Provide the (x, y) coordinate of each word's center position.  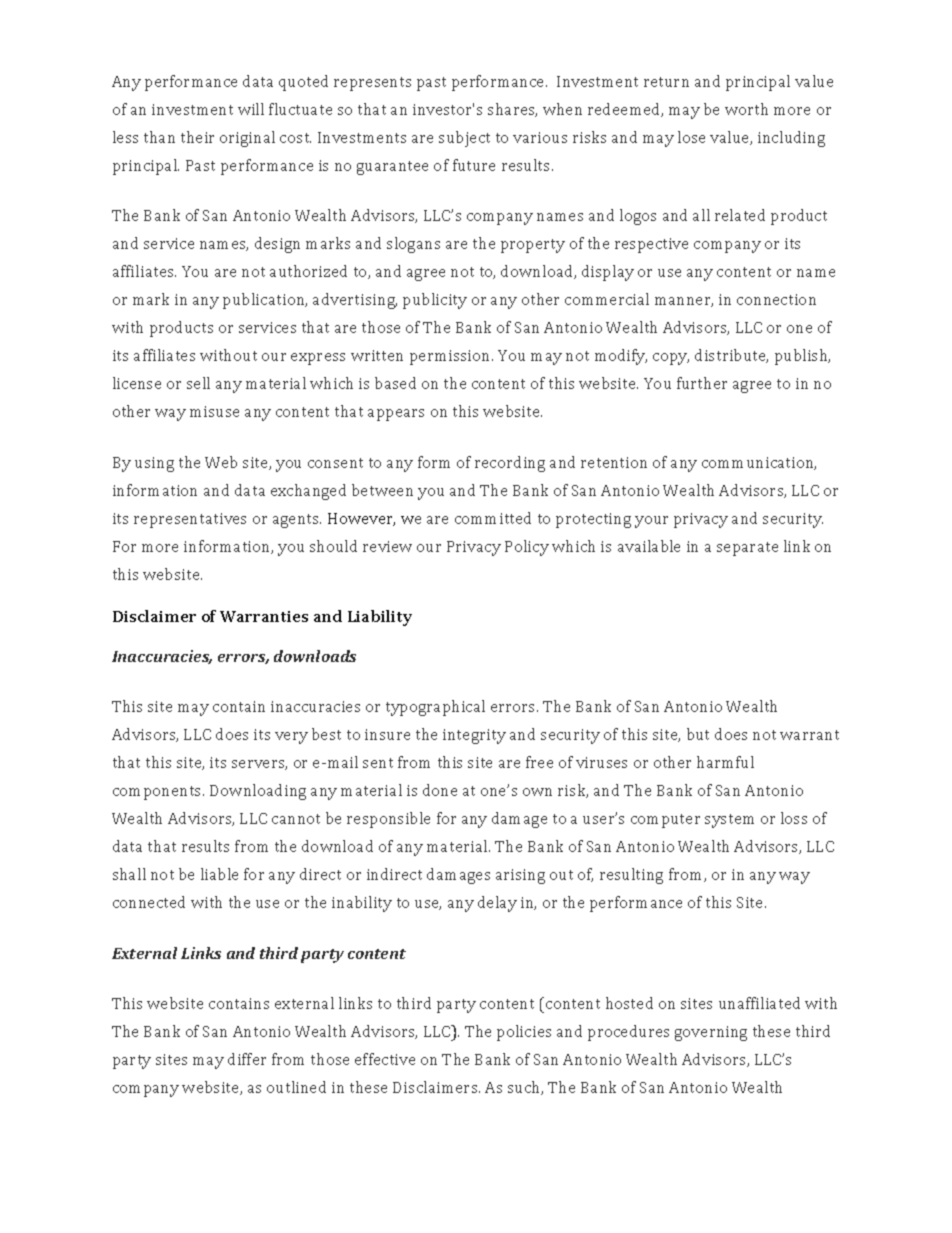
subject (464, 139)
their (197, 137)
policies (524, 1033)
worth (746, 109)
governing (711, 1033)
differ (247, 1059)
